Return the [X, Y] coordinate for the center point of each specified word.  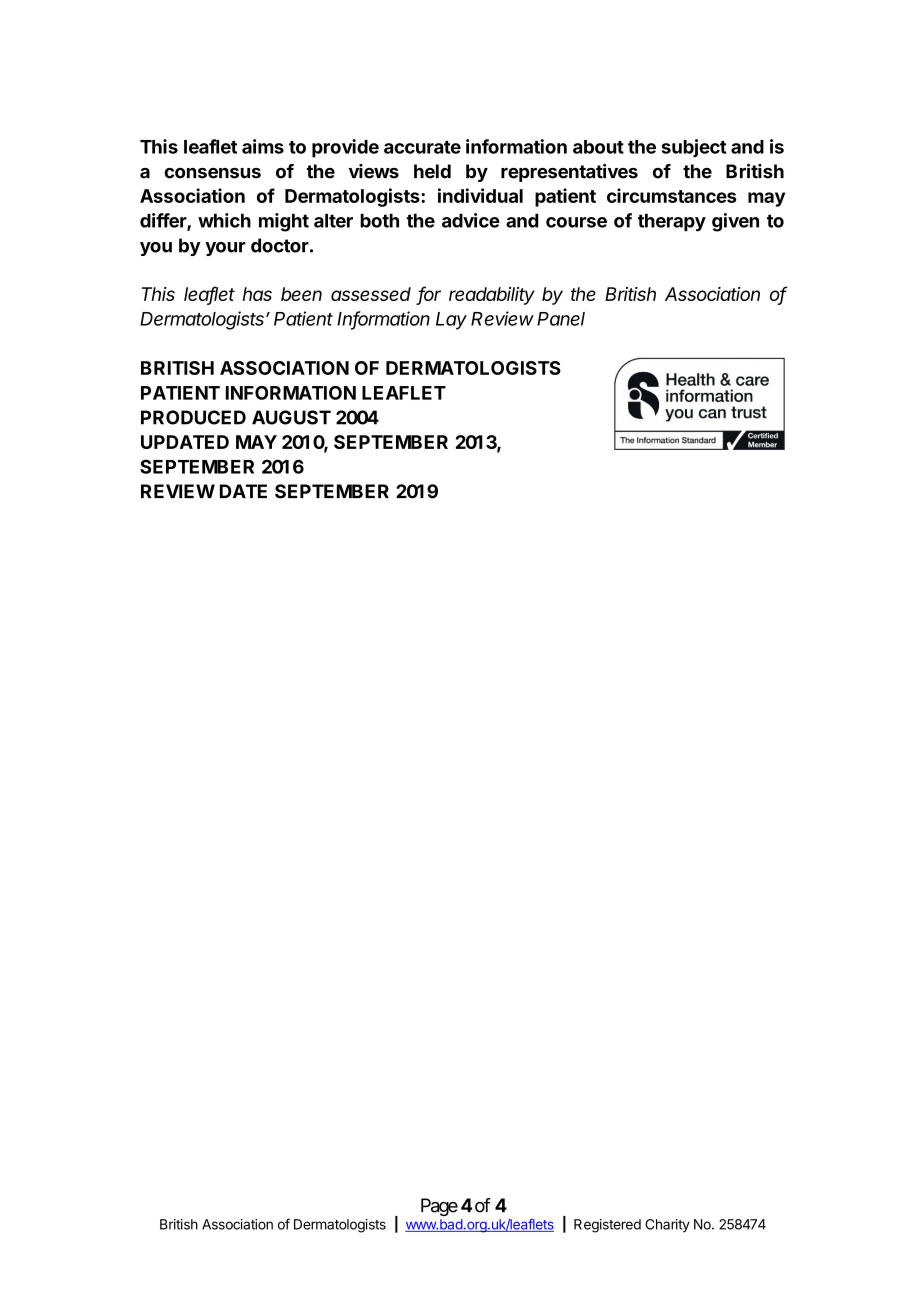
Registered [607, 1226]
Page [439, 1207]
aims [263, 146]
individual [480, 195]
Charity [667, 1226]
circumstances [672, 195]
